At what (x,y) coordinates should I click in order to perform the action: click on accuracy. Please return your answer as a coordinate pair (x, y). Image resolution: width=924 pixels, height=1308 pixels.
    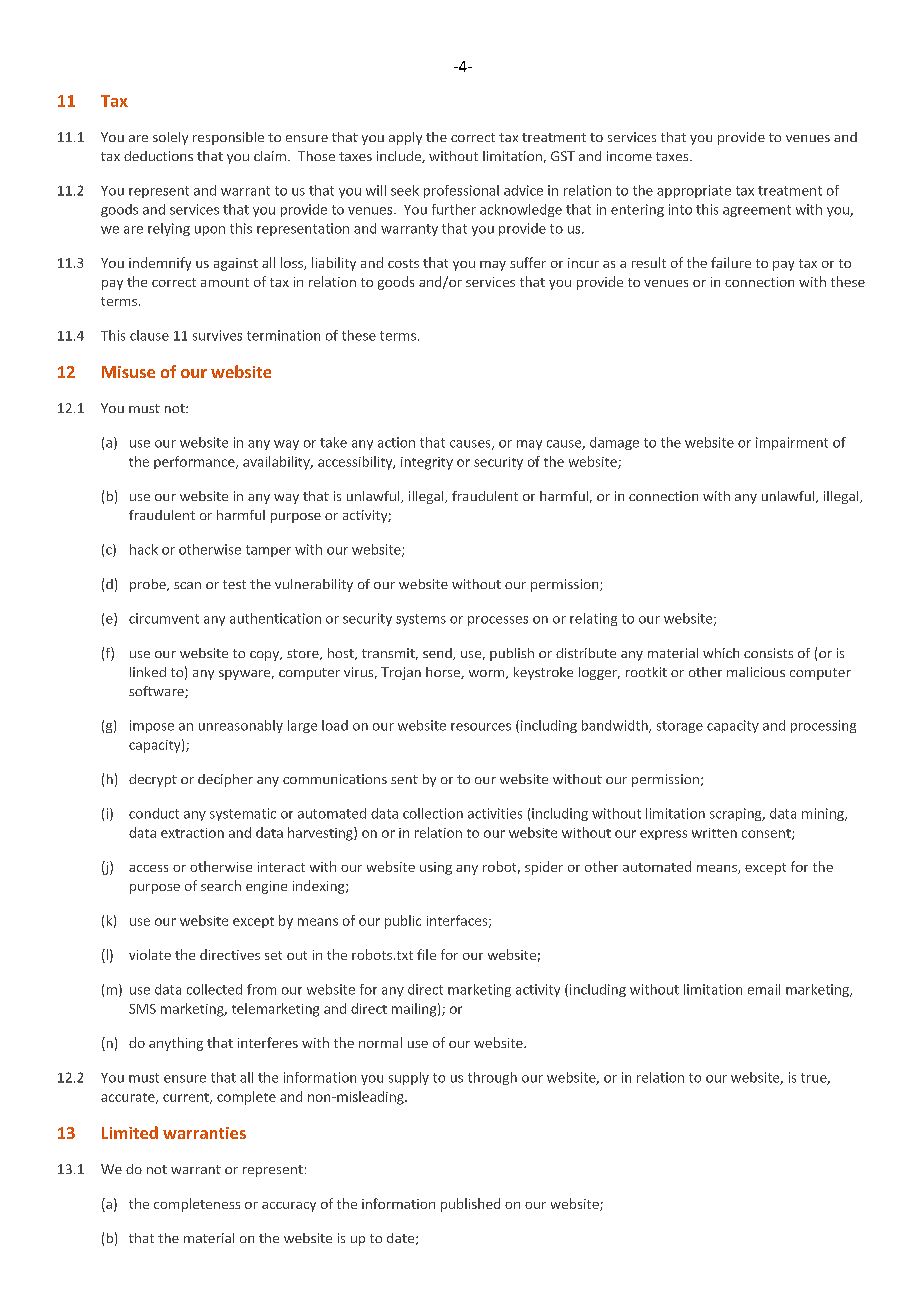
    Looking at the image, I should click on (289, 1207).
